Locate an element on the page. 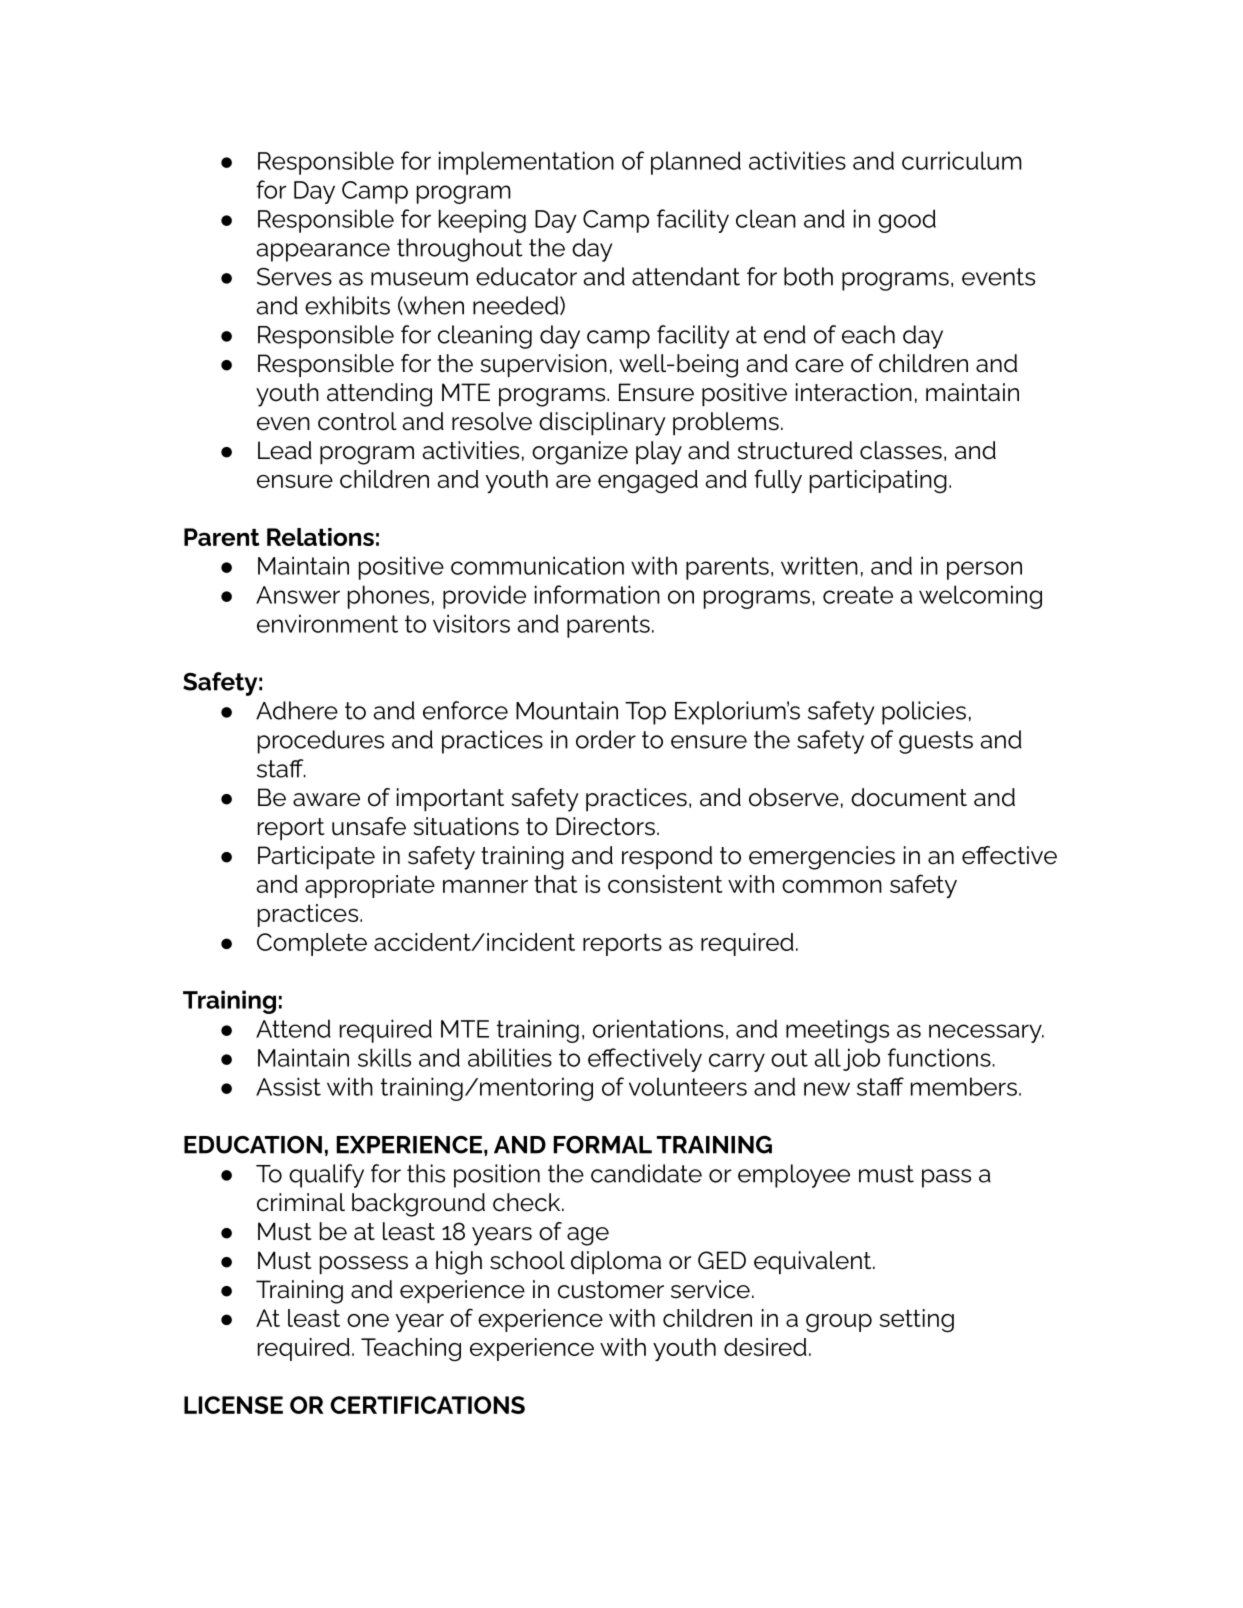 This document has height=1608, width=1243. implementation is located at coordinates (526, 163).
